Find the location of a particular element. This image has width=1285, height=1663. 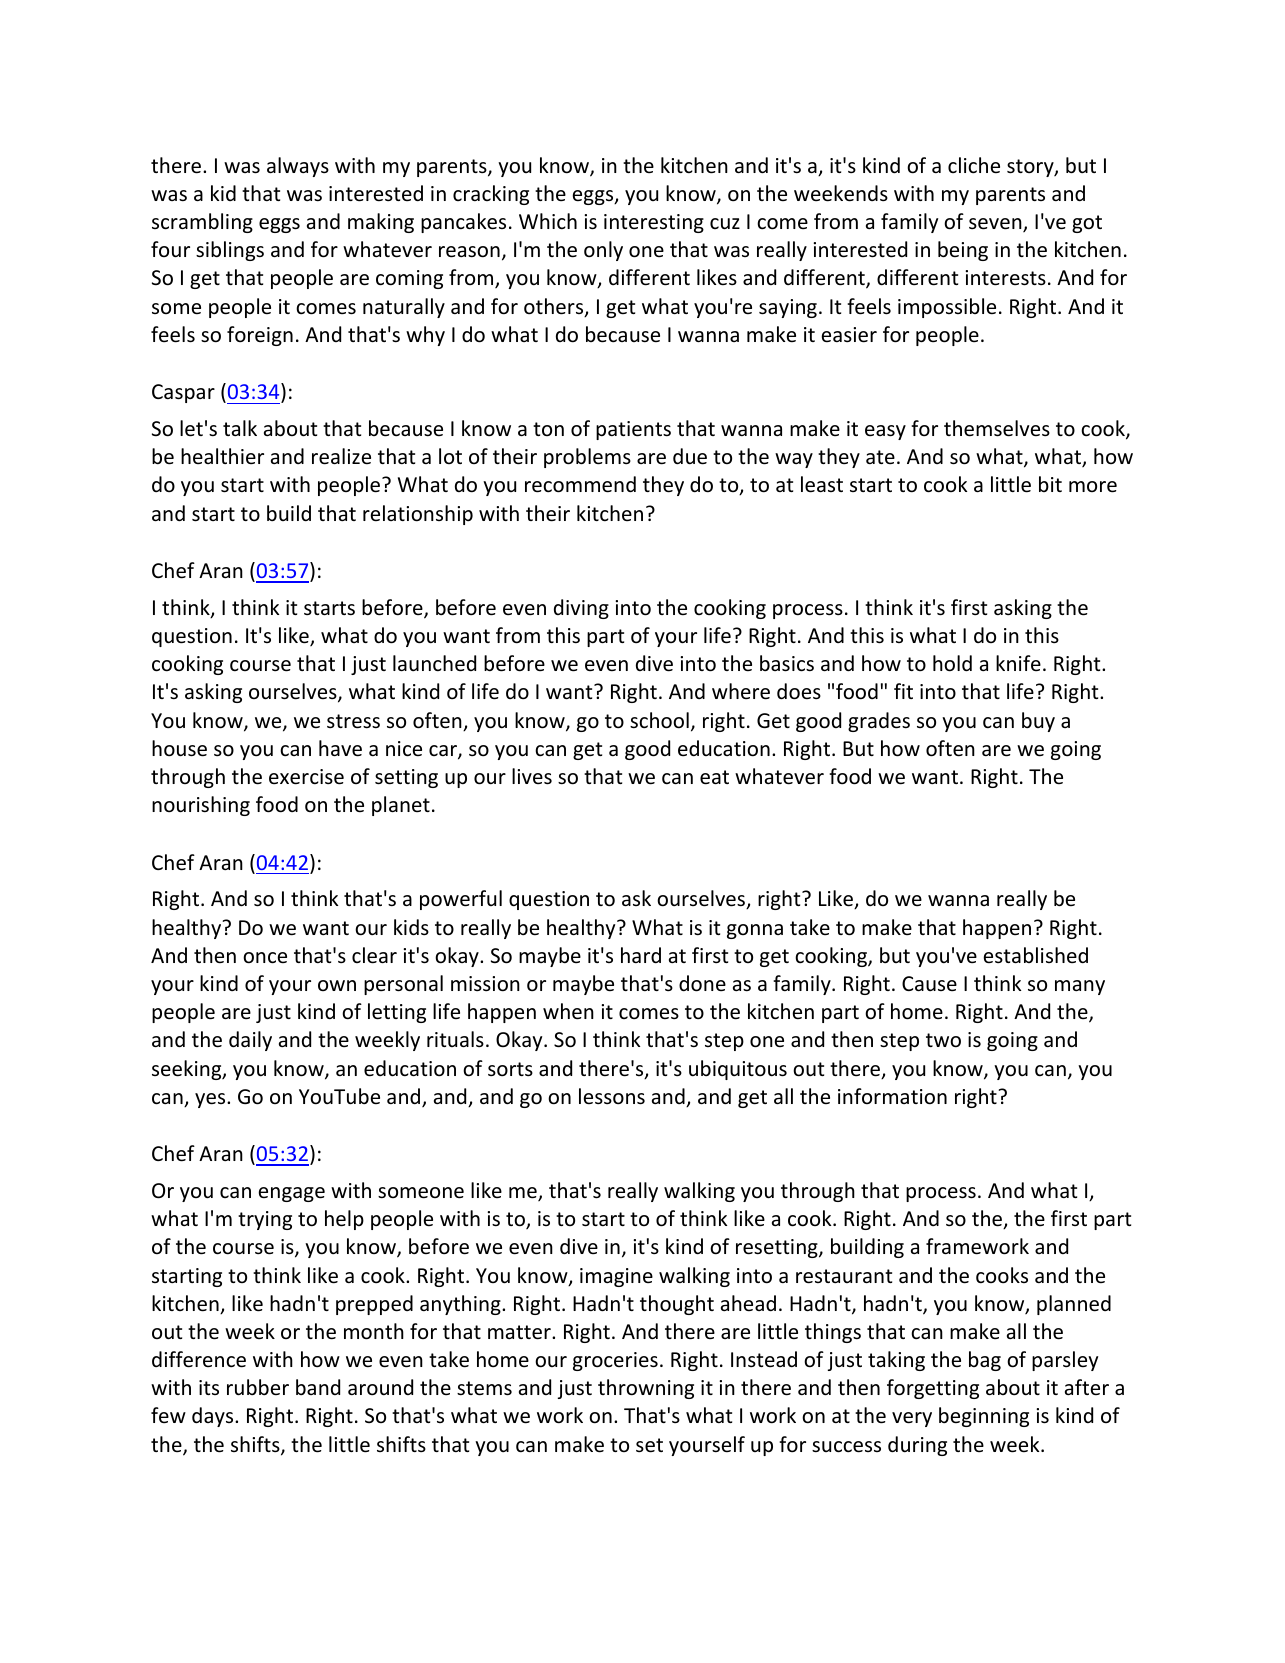

healthier is located at coordinates (222, 456).
